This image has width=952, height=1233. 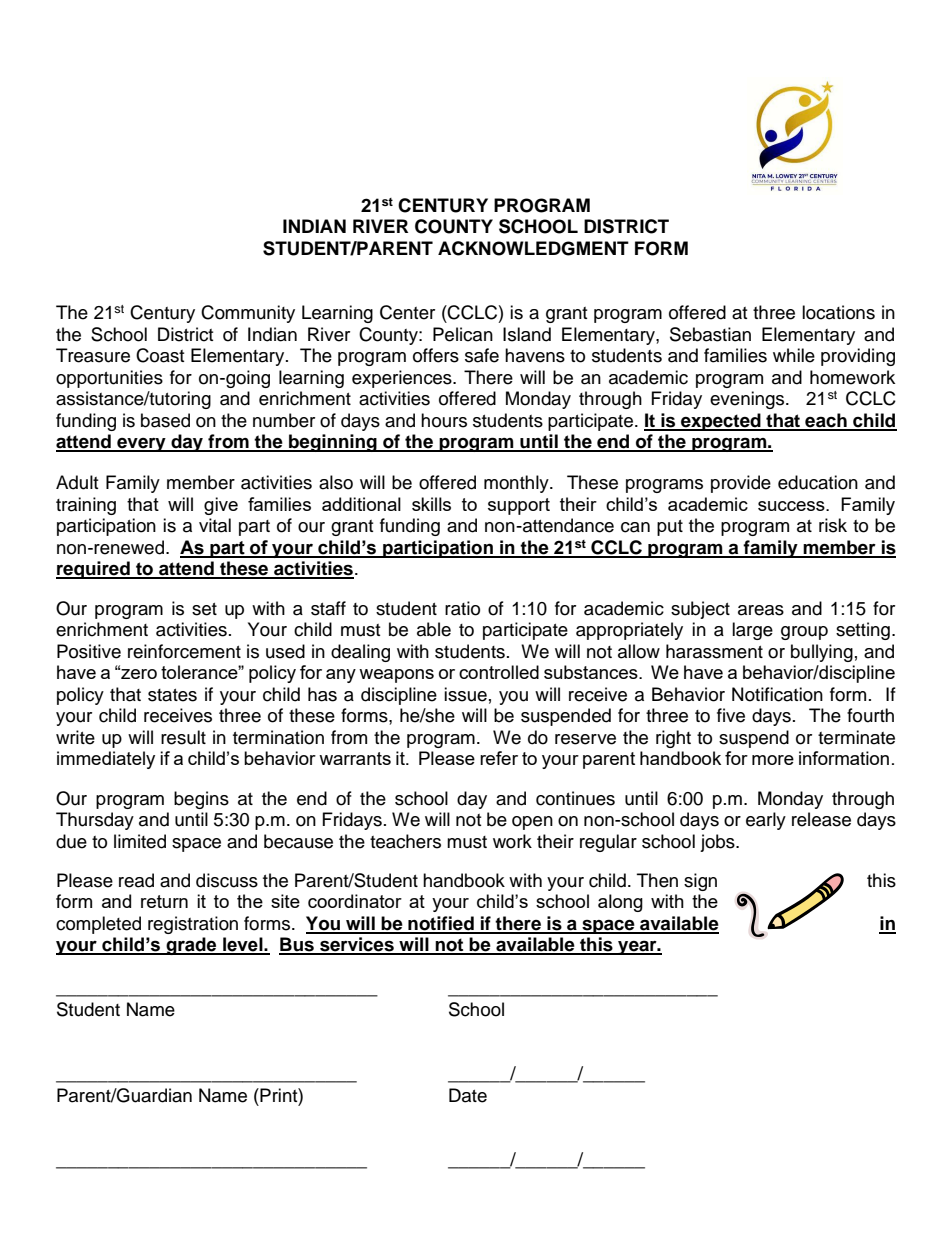 What do you see at coordinates (184, 651) in the image?
I see `reinforcement` at bounding box center [184, 651].
